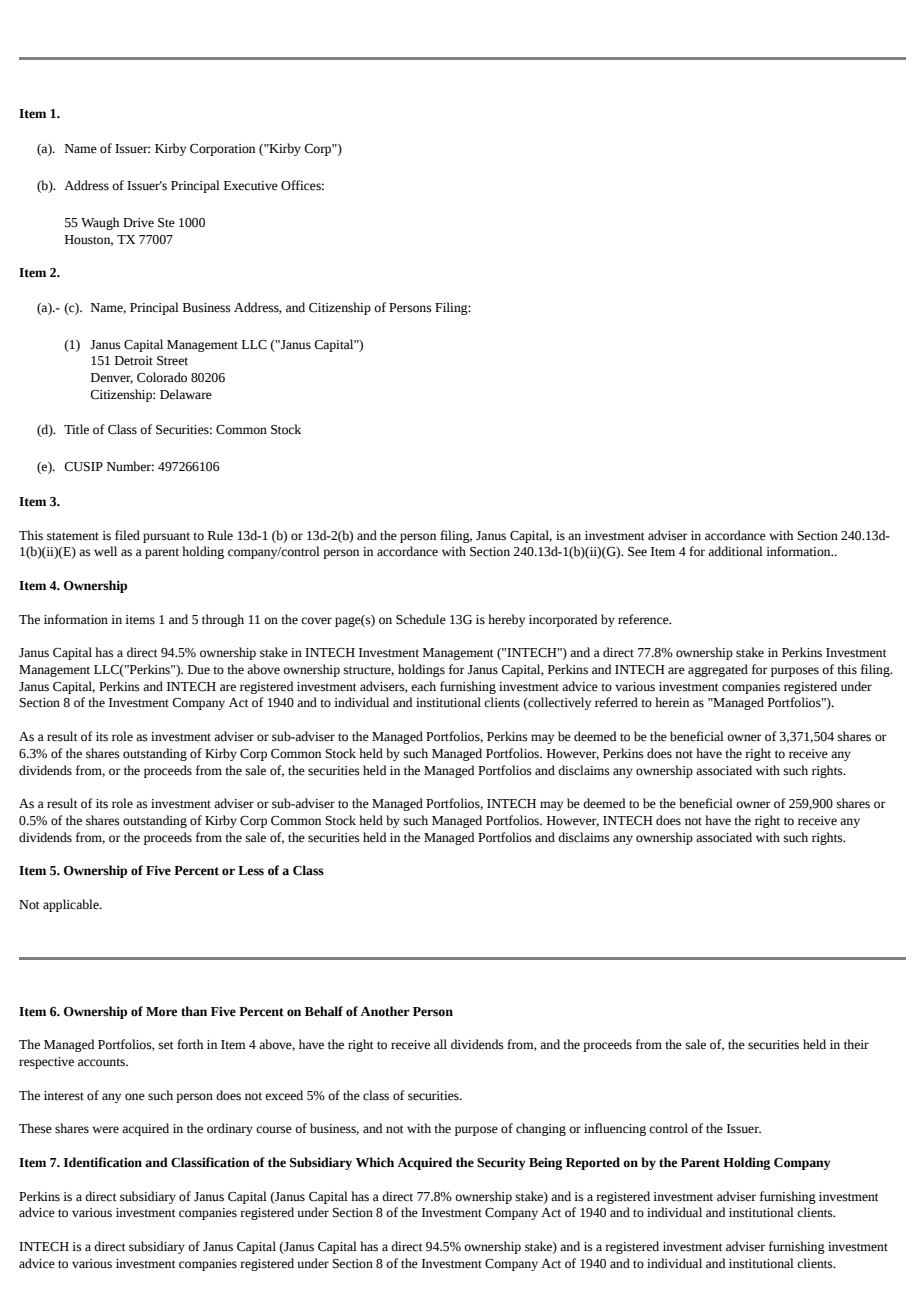  I want to click on Executive, so click(251, 186).
